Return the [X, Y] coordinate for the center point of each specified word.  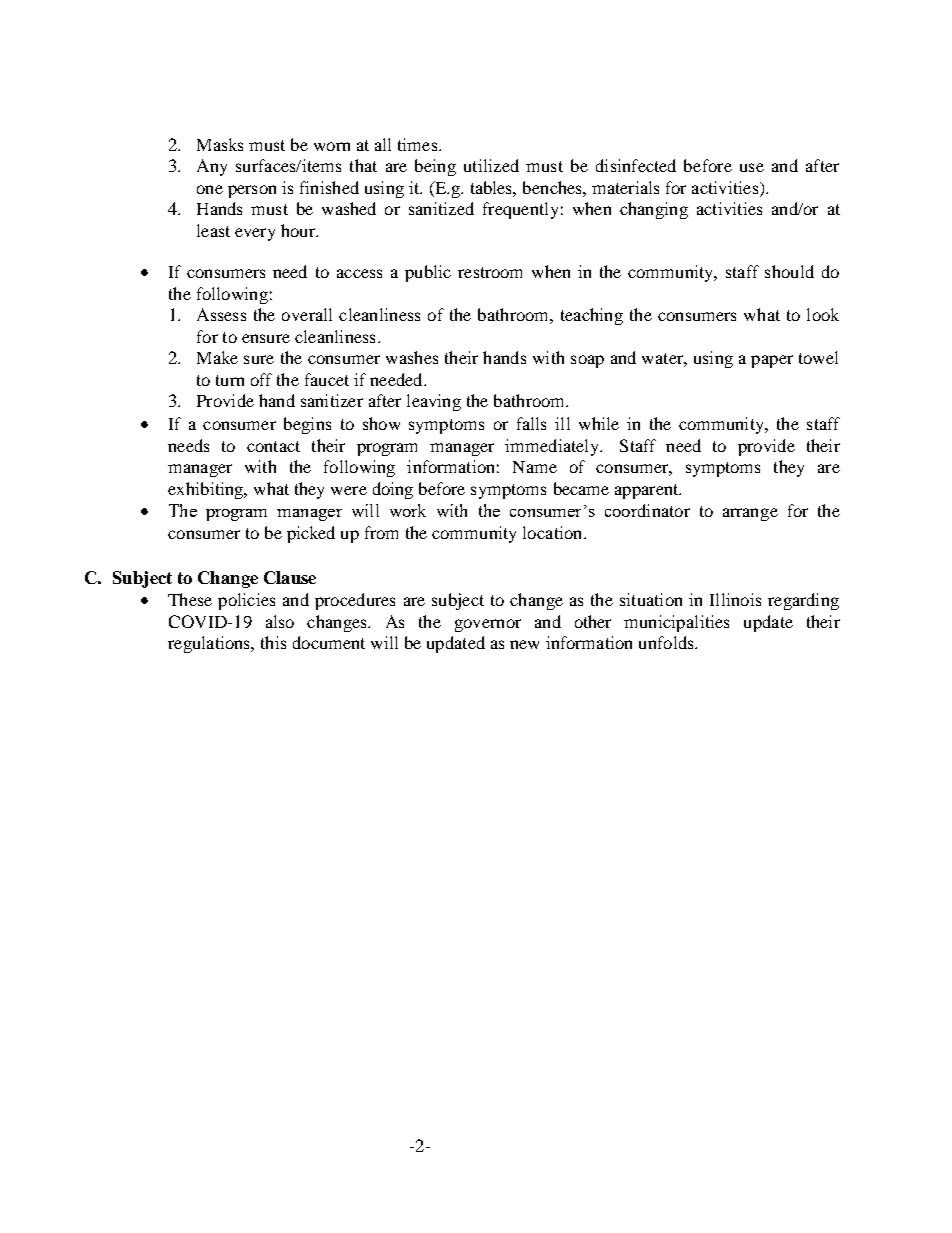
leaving [434, 402]
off [261, 379]
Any [212, 167]
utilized [491, 165]
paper [772, 361]
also [280, 621]
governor [488, 625]
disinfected [636, 165]
